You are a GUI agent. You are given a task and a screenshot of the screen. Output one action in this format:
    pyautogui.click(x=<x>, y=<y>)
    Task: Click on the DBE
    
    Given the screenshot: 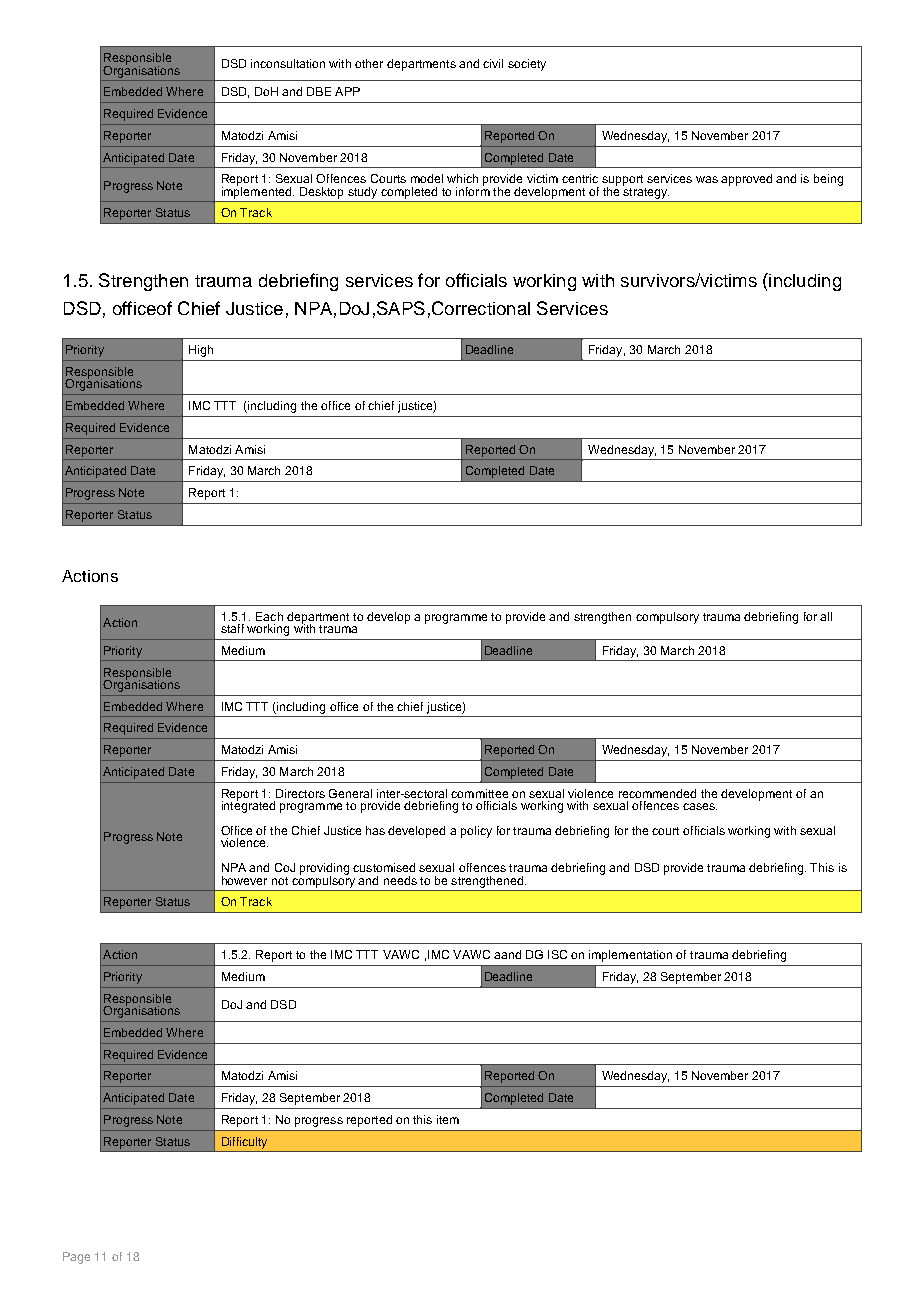 What is the action you would take?
    pyautogui.click(x=319, y=91)
